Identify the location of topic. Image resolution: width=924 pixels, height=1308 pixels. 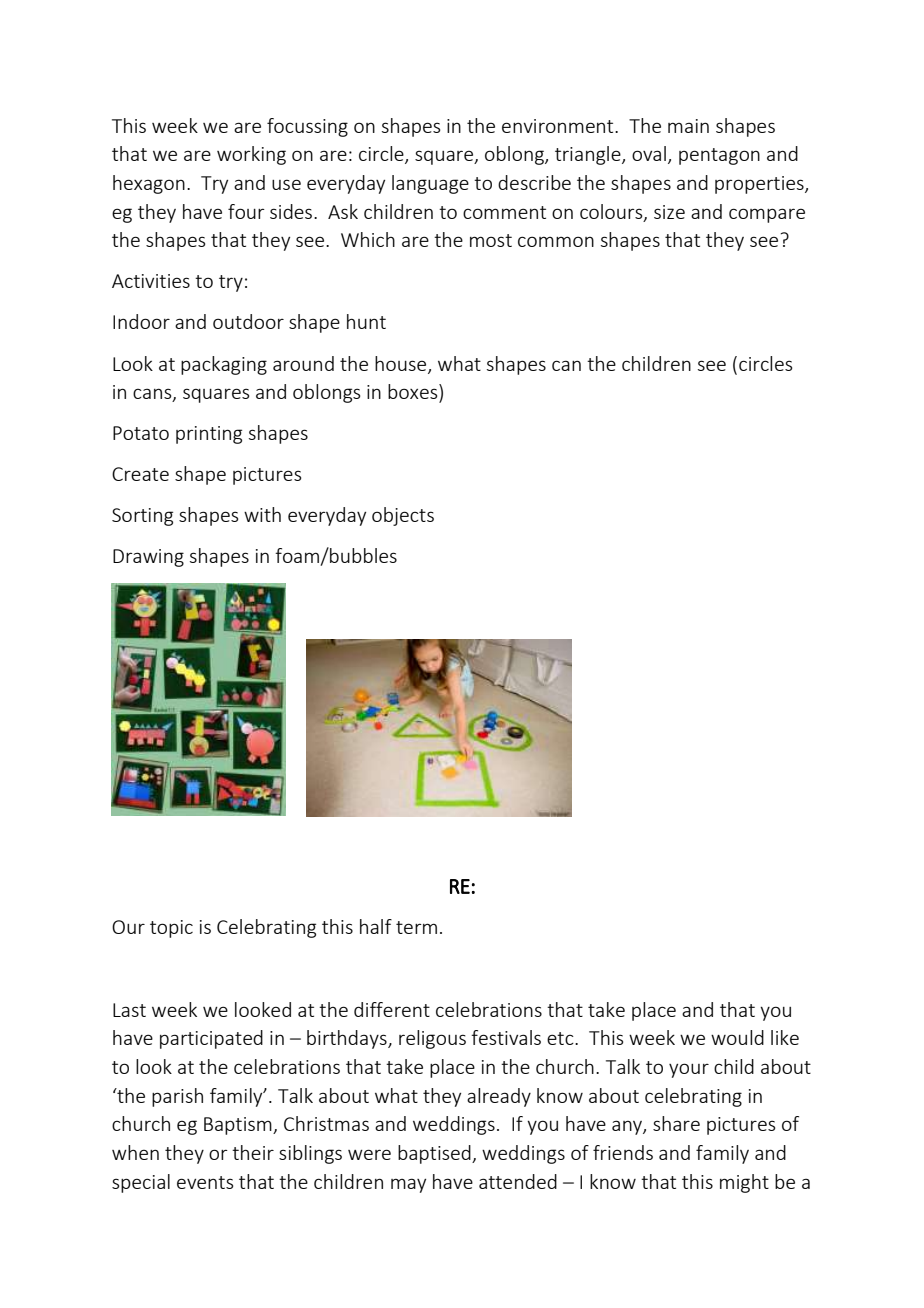
(171, 929).
